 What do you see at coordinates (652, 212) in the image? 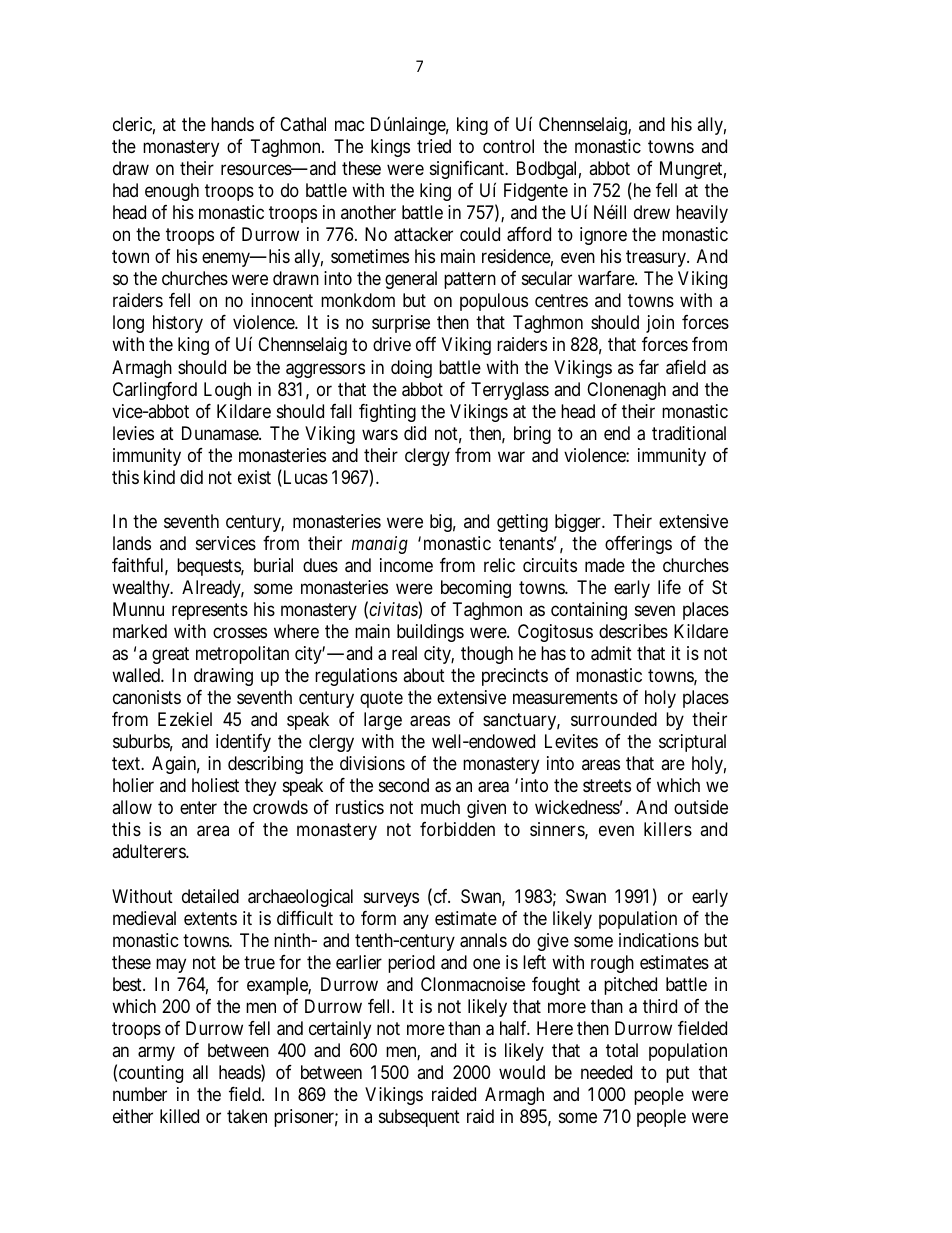
I see `drew` at bounding box center [652, 212].
